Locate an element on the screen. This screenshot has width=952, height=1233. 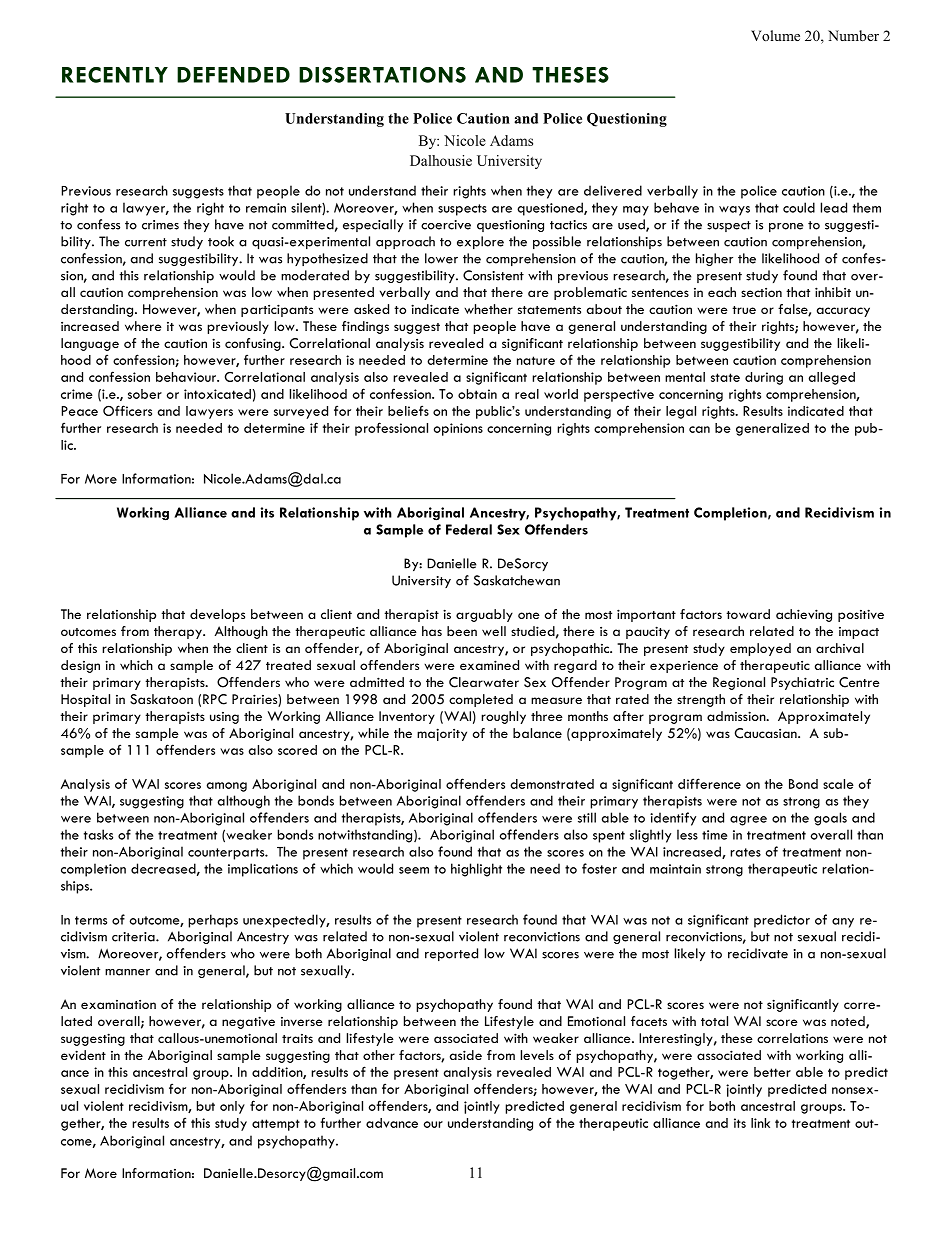
majority is located at coordinates (442, 734).
